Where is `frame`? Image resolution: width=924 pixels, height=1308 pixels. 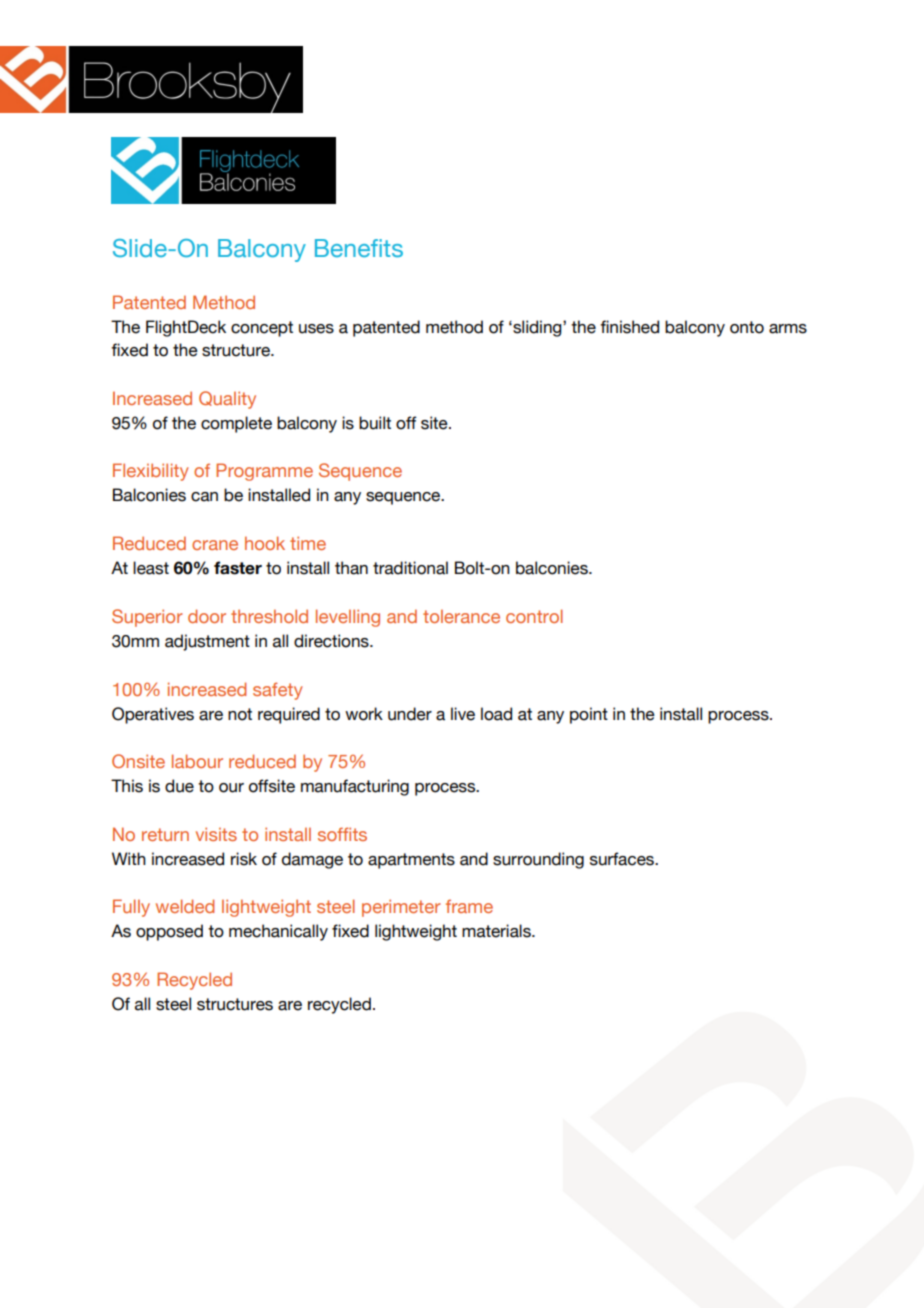
frame is located at coordinates (469, 906).
